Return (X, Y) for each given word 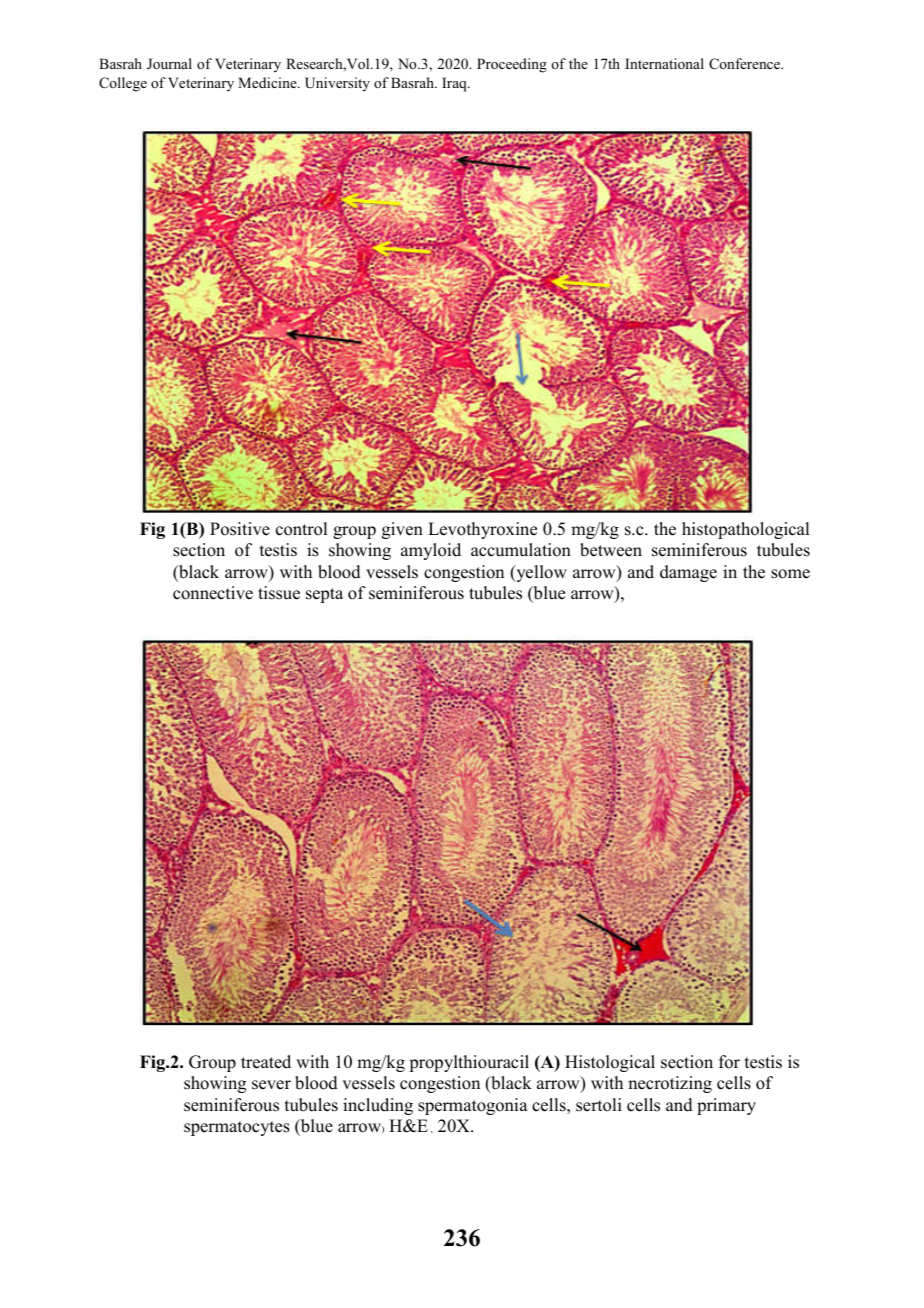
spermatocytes (237, 1128)
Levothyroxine (482, 530)
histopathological (745, 530)
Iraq (455, 84)
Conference (746, 64)
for (729, 1062)
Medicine (268, 82)
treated (266, 1062)
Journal (169, 64)
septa (324, 595)
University (337, 84)
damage (688, 573)
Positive (240, 529)
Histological (610, 1063)
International (664, 63)
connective (213, 593)
